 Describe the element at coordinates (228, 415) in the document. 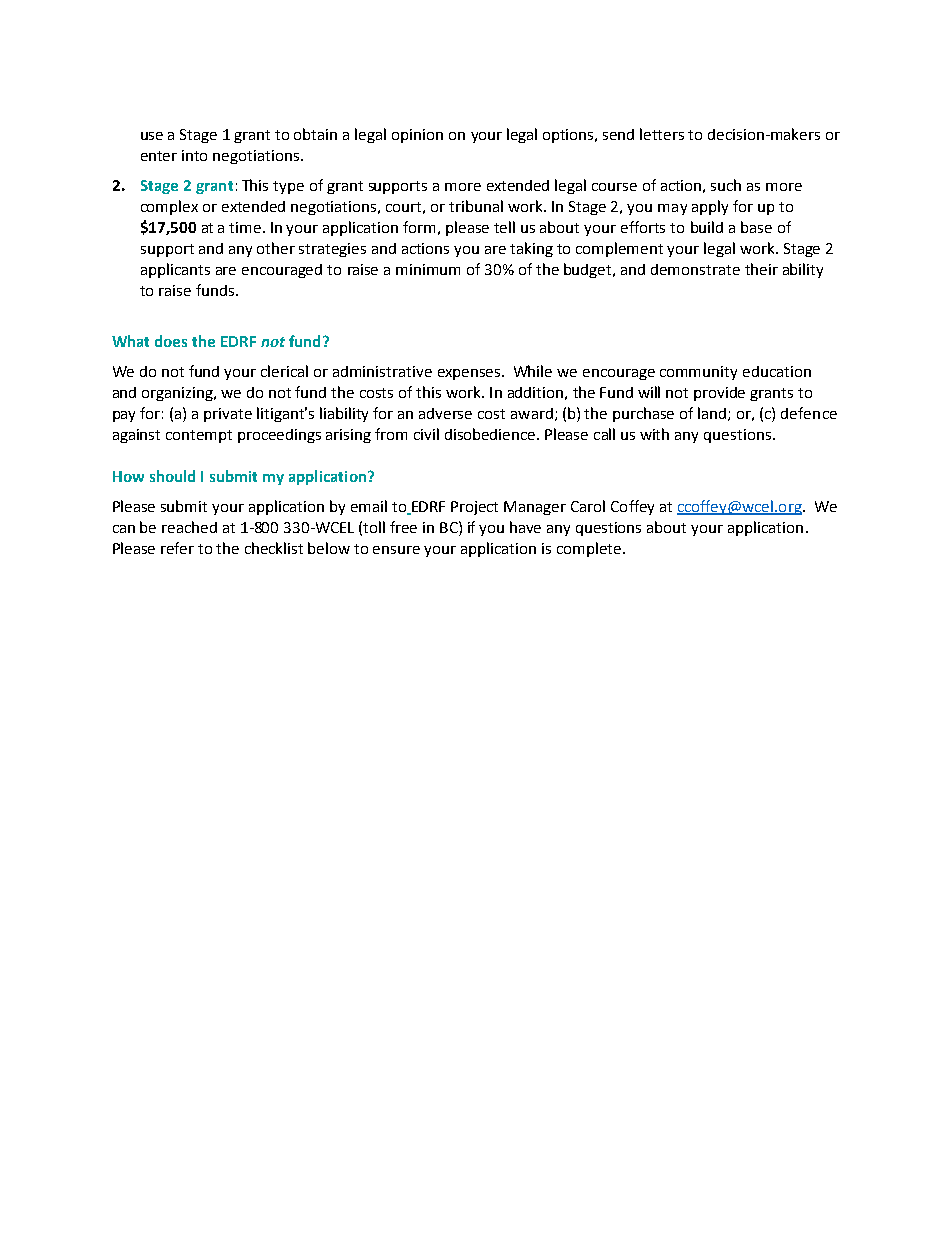

I see `private` at that location.
